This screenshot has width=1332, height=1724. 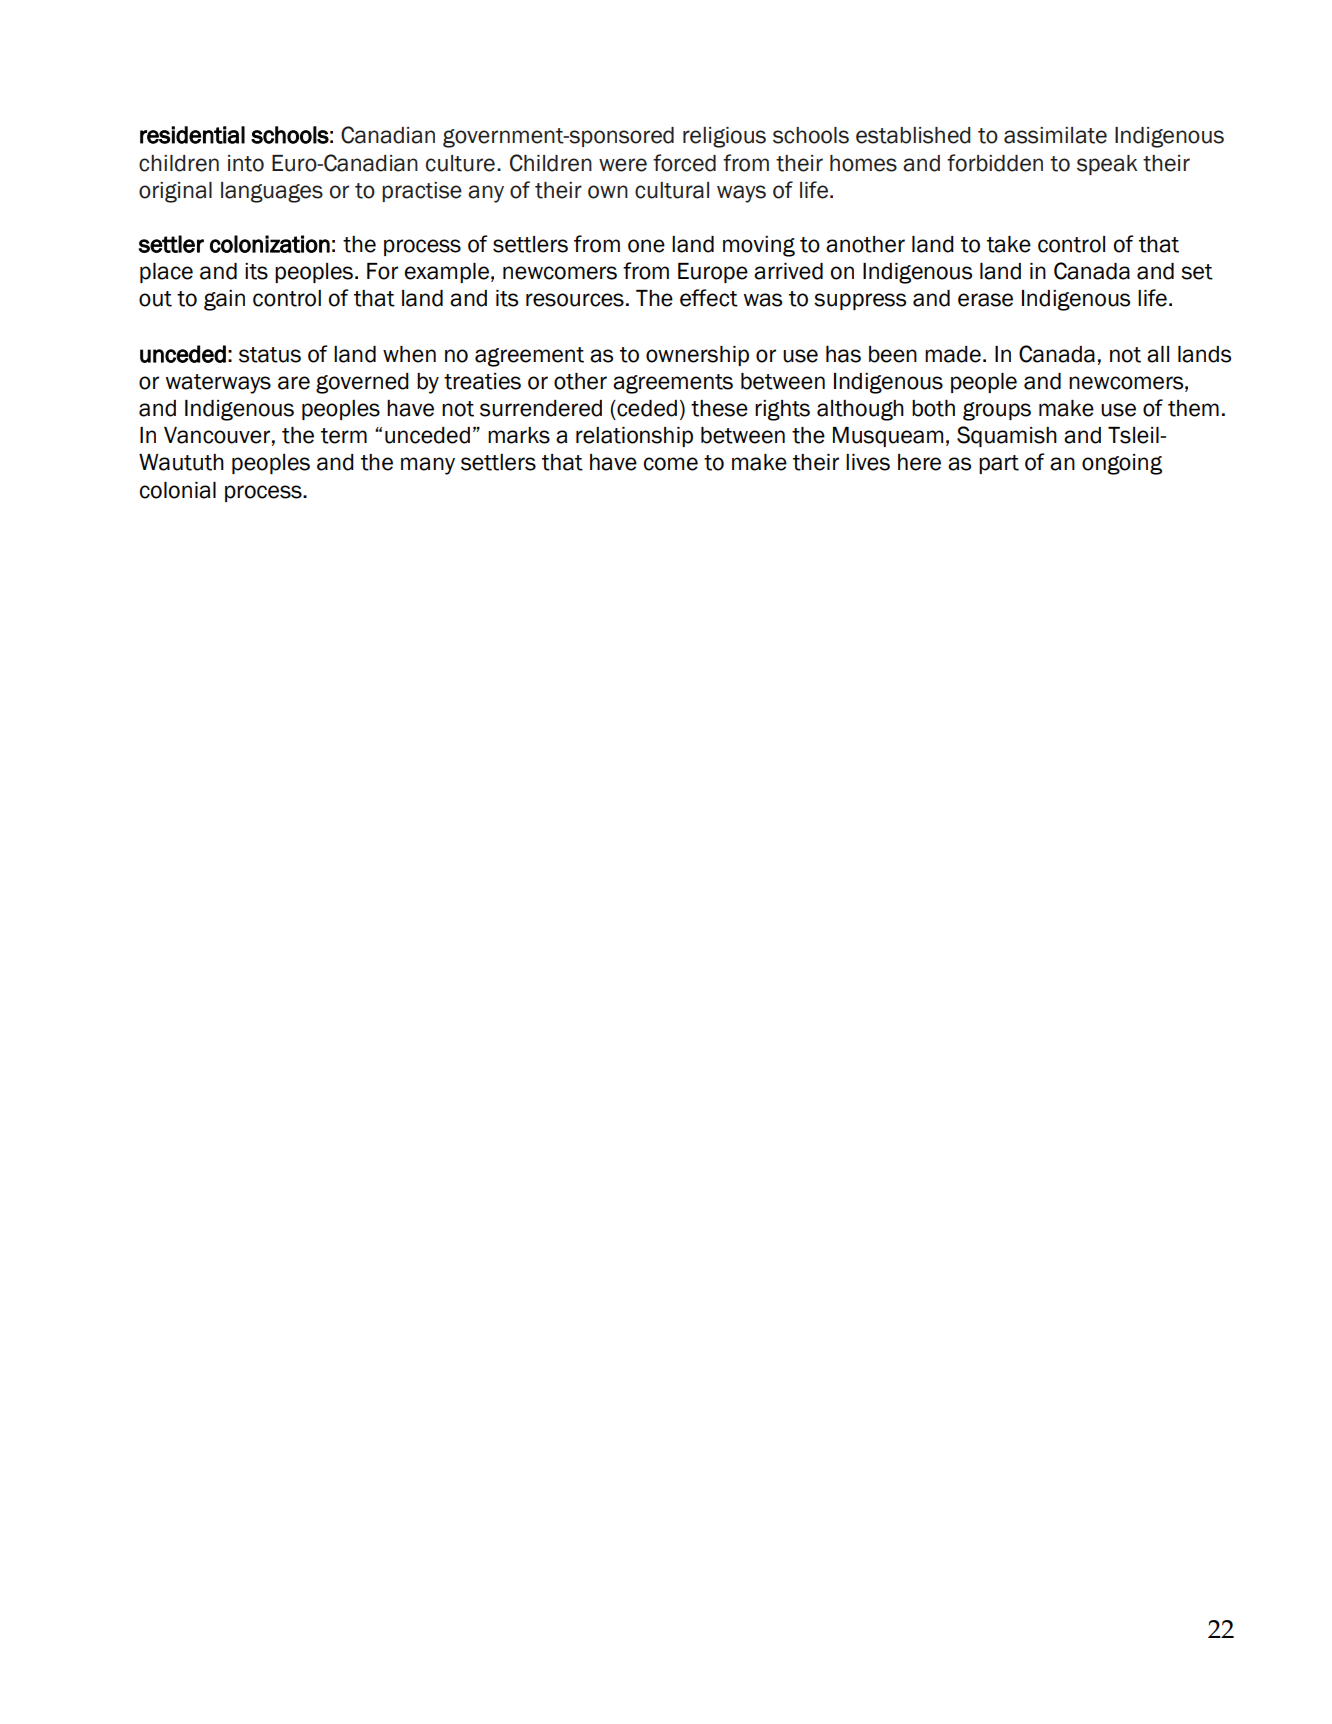 I want to click on status, so click(x=270, y=355).
